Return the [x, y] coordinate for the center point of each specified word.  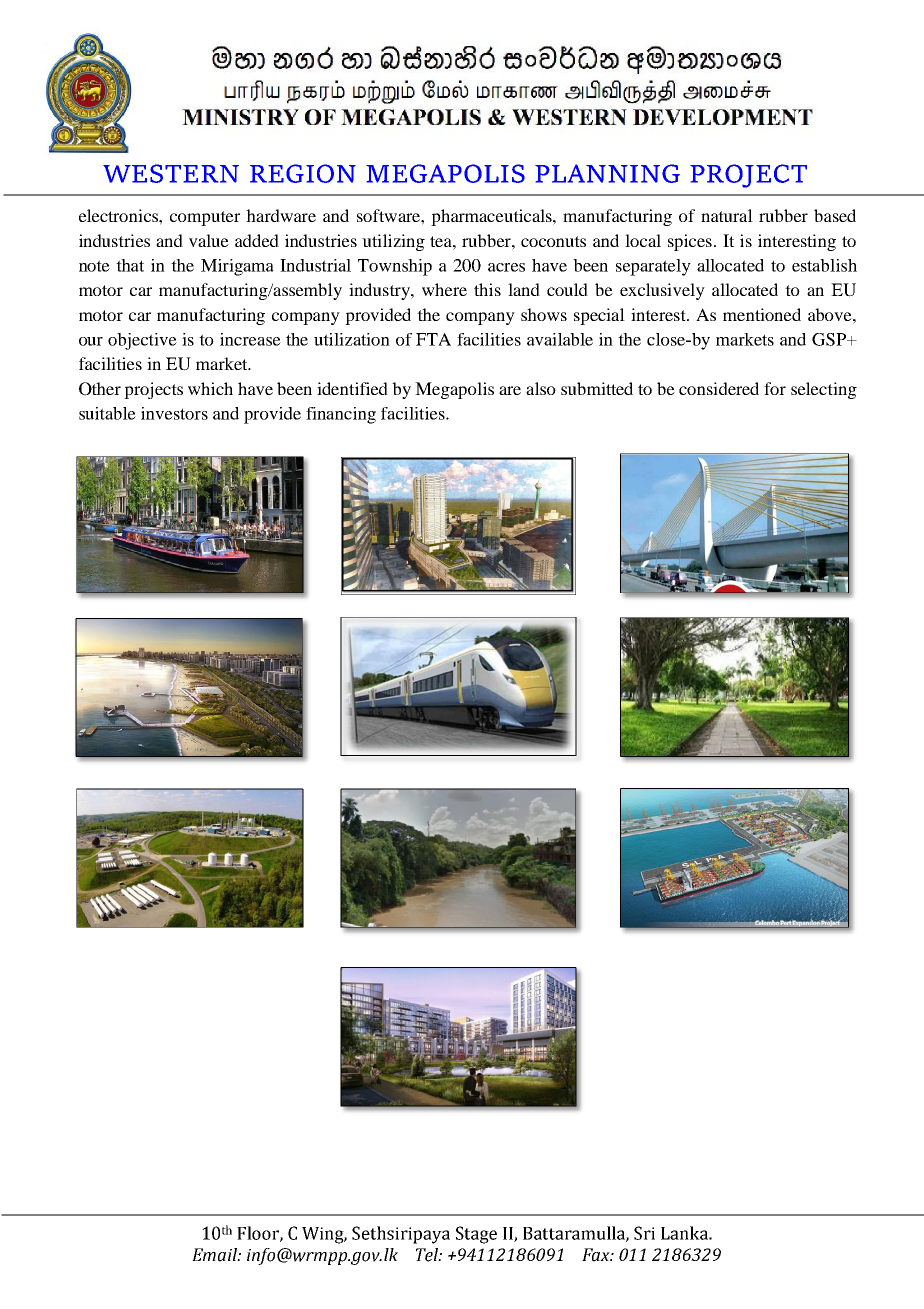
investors [174, 413]
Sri [644, 1233]
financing [341, 415]
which [210, 388]
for [775, 388]
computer [205, 218]
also [541, 388]
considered [719, 388]
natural [727, 215]
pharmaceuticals [492, 217]
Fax [597, 1255]
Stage [476, 1235]
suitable [107, 413]
